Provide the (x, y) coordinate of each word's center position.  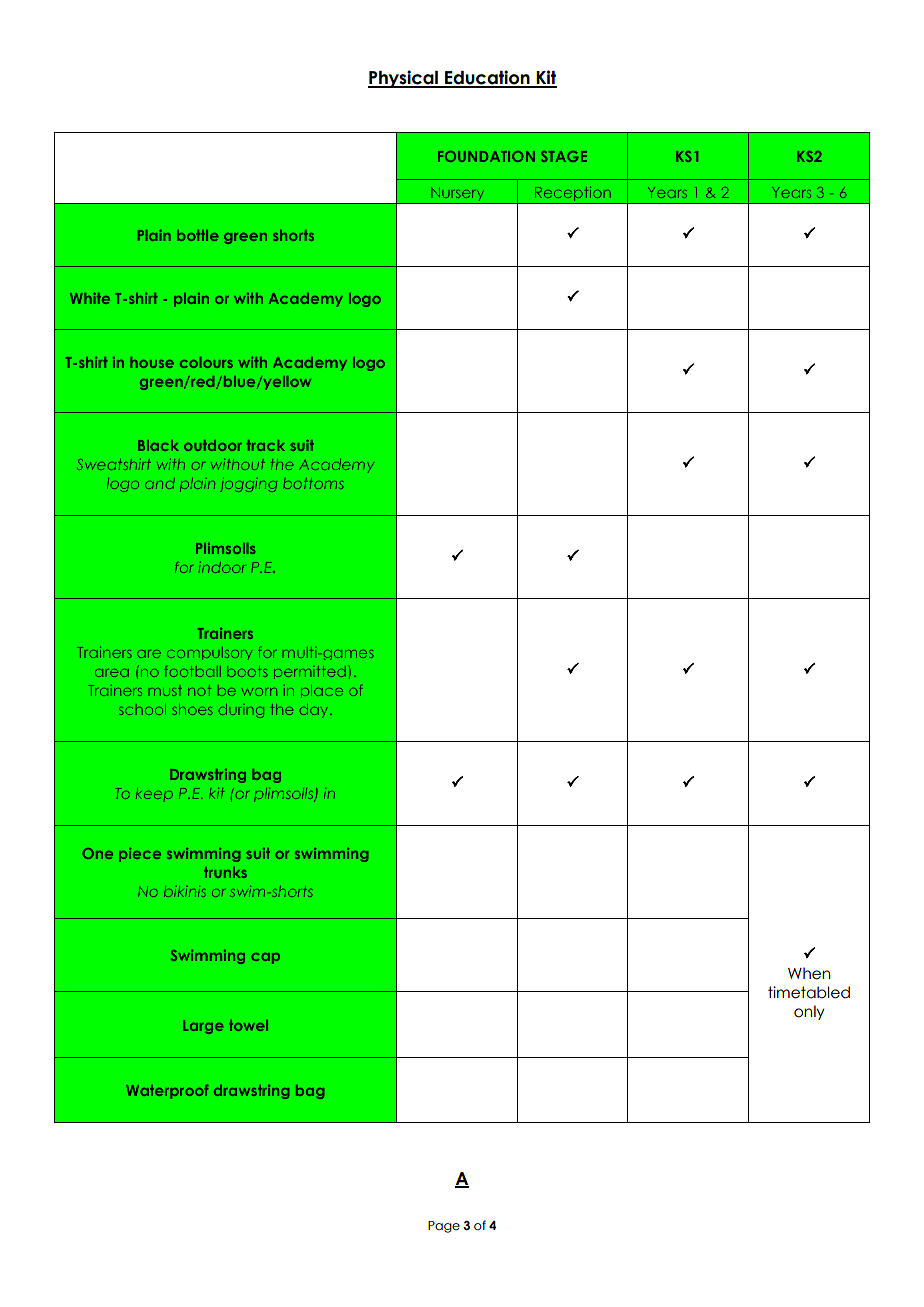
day (315, 711)
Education (487, 78)
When (809, 973)
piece (140, 855)
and (160, 483)
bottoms (313, 483)
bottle (198, 235)
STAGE (564, 156)
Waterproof (167, 1091)
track (266, 445)
